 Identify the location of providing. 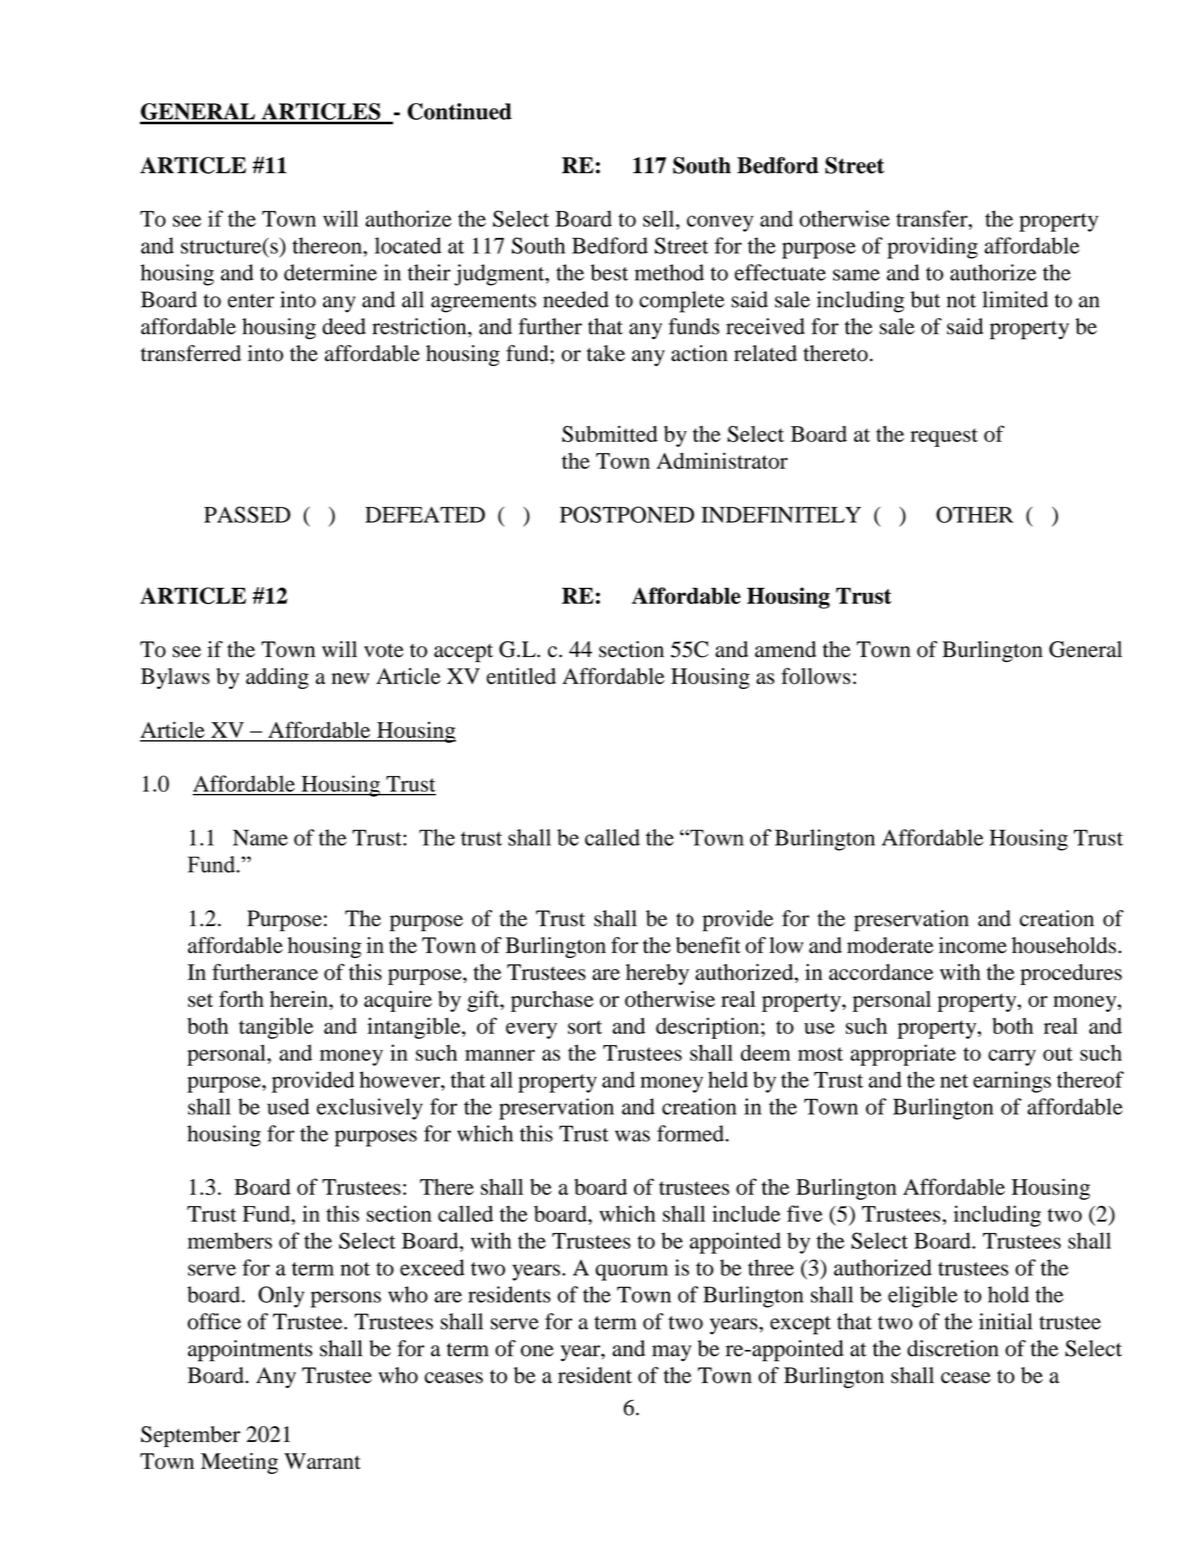
(932, 248).
